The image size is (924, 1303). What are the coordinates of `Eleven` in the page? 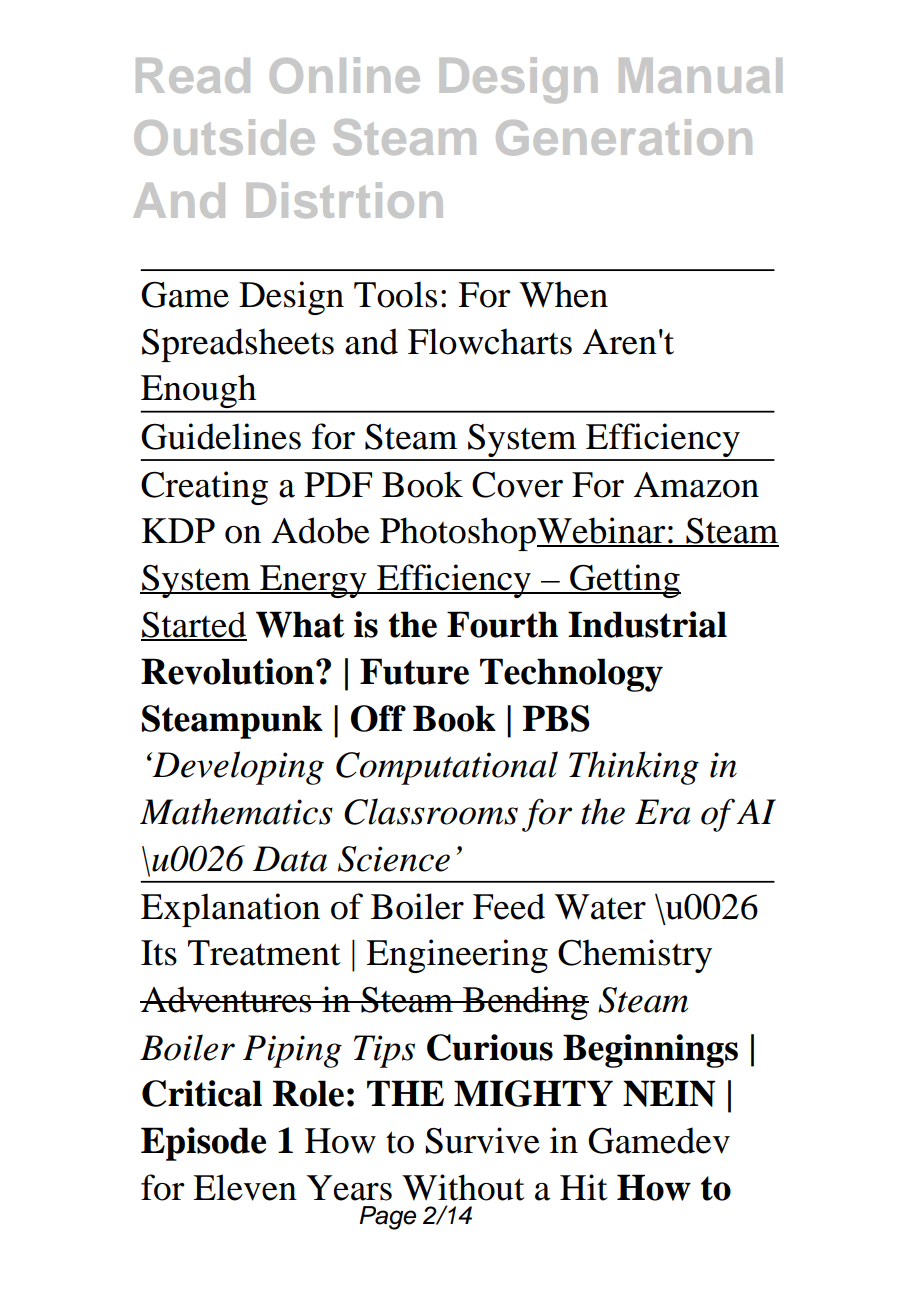 It's located at (245, 1187).
